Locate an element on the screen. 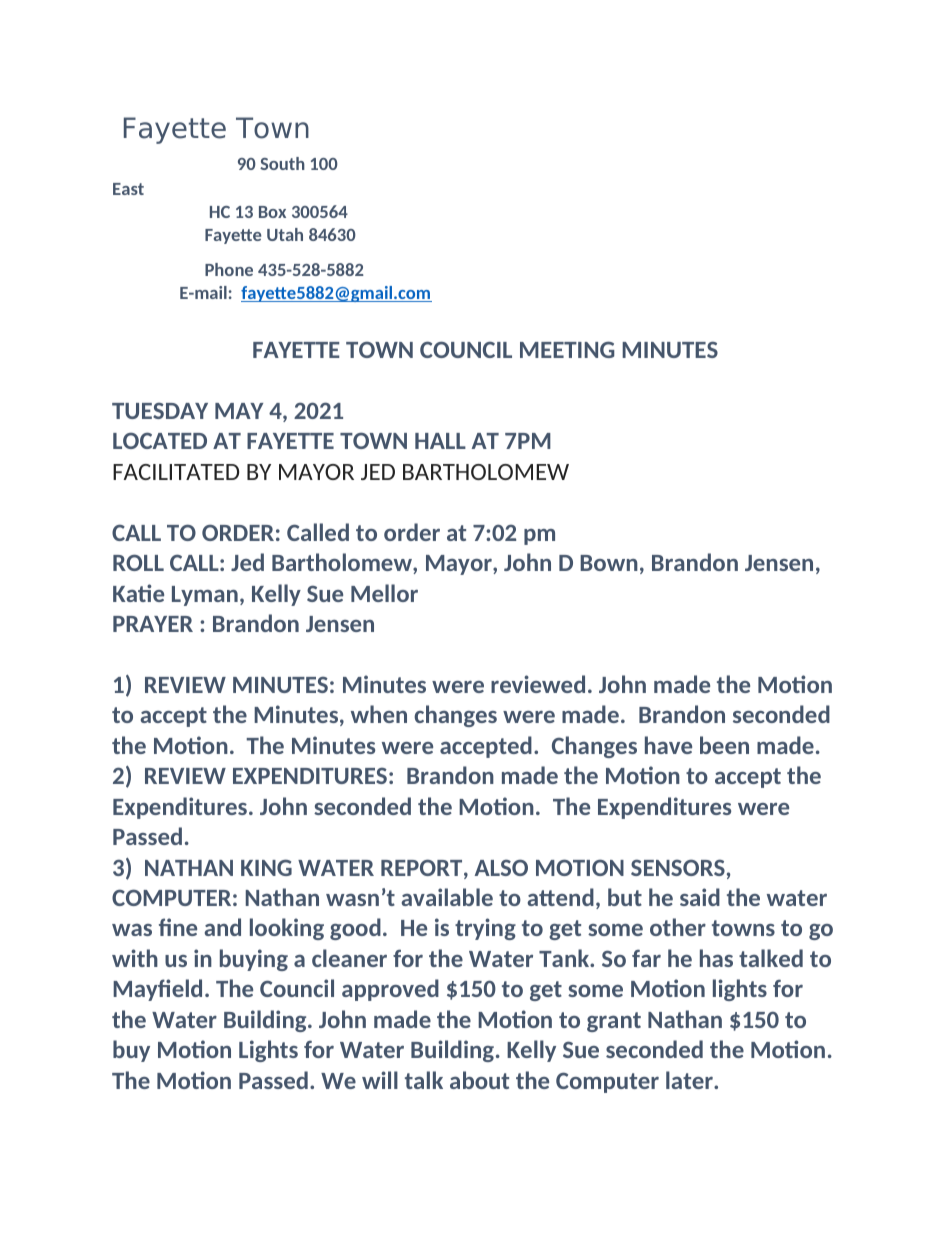 The image size is (952, 1233). have is located at coordinates (668, 745).
